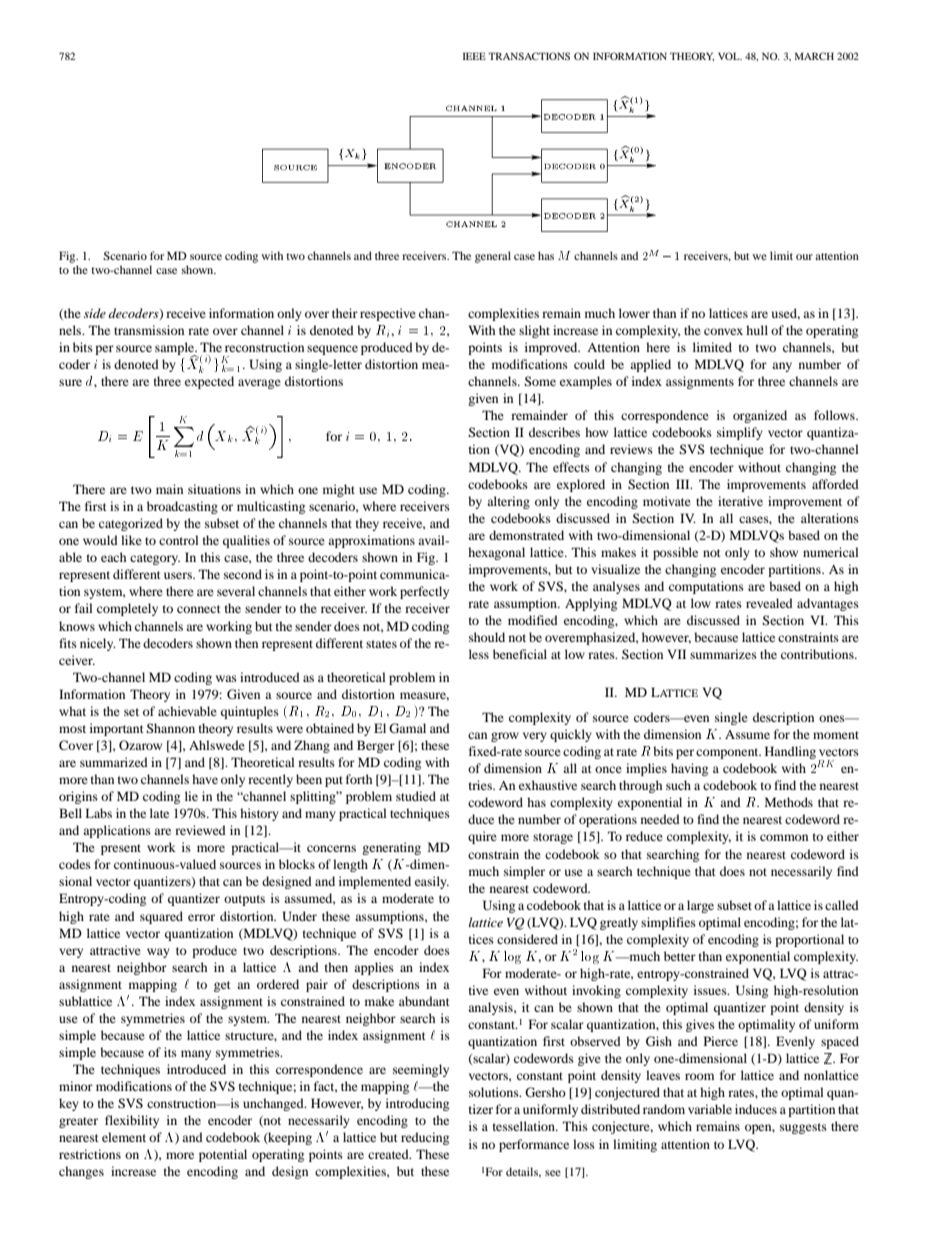 This page has width=952, height=1233. What do you see at coordinates (149, 330) in the page?
I see `transmission` at bounding box center [149, 330].
